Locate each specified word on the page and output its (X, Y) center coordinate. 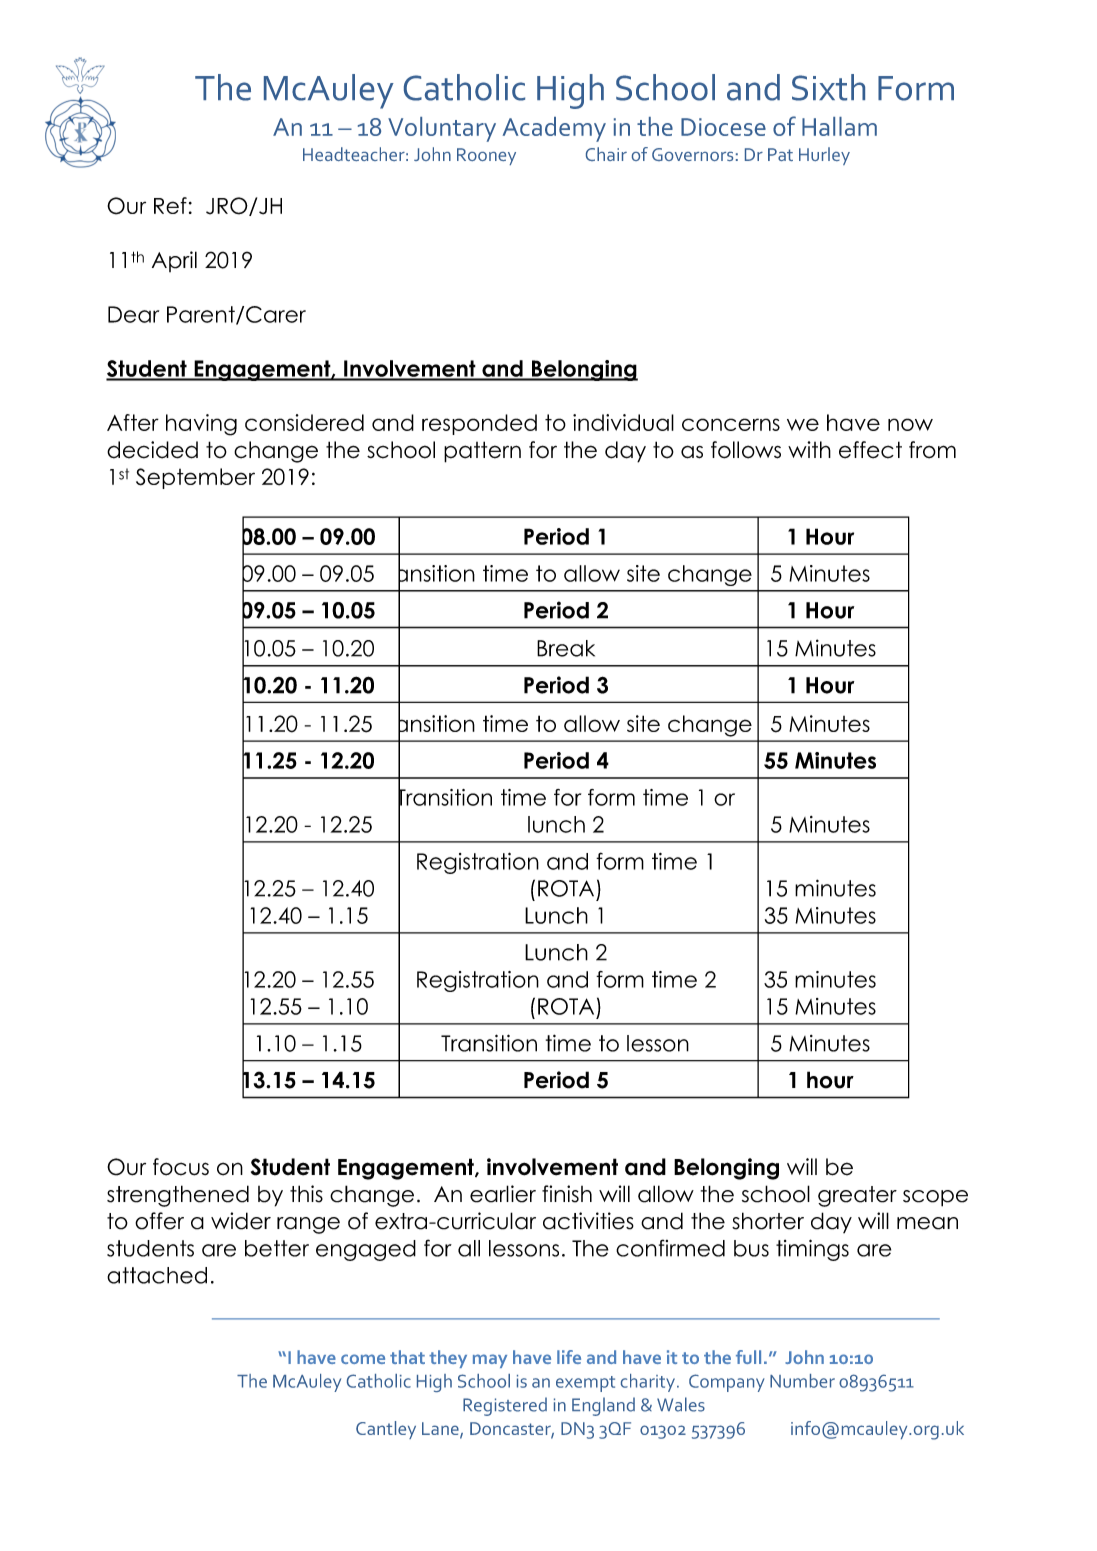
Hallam (839, 126)
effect (870, 450)
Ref (170, 205)
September (195, 478)
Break (566, 648)
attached (157, 1275)
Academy (554, 129)
